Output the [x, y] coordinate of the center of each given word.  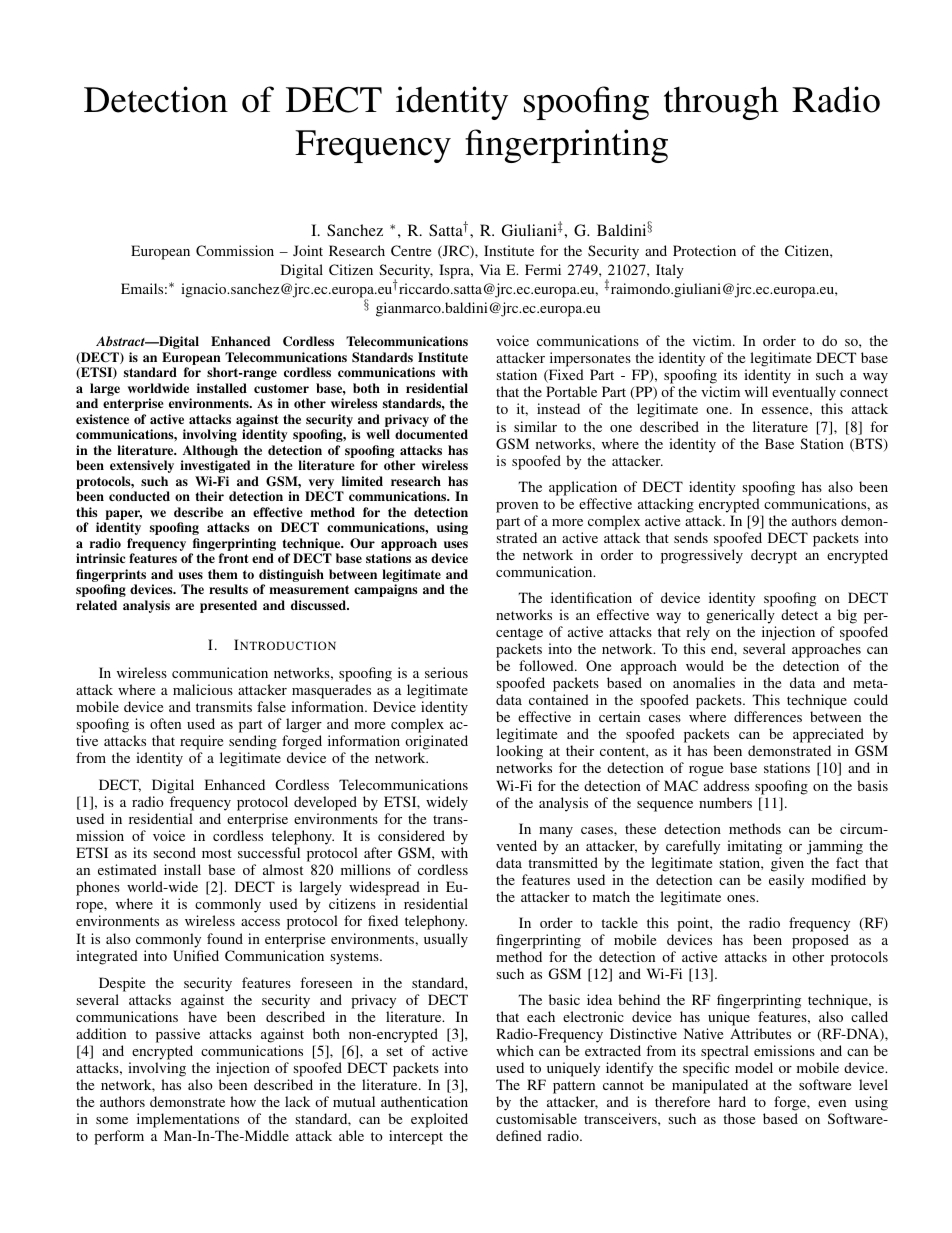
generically [740, 616]
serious [446, 672]
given [787, 864]
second [174, 852]
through [721, 103]
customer [281, 388]
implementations [188, 1122]
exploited [439, 1122]
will [756, 391]
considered [411, 835]
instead [558, 408]
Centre [411, 250]
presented [228, 606]
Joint [308, 250]
